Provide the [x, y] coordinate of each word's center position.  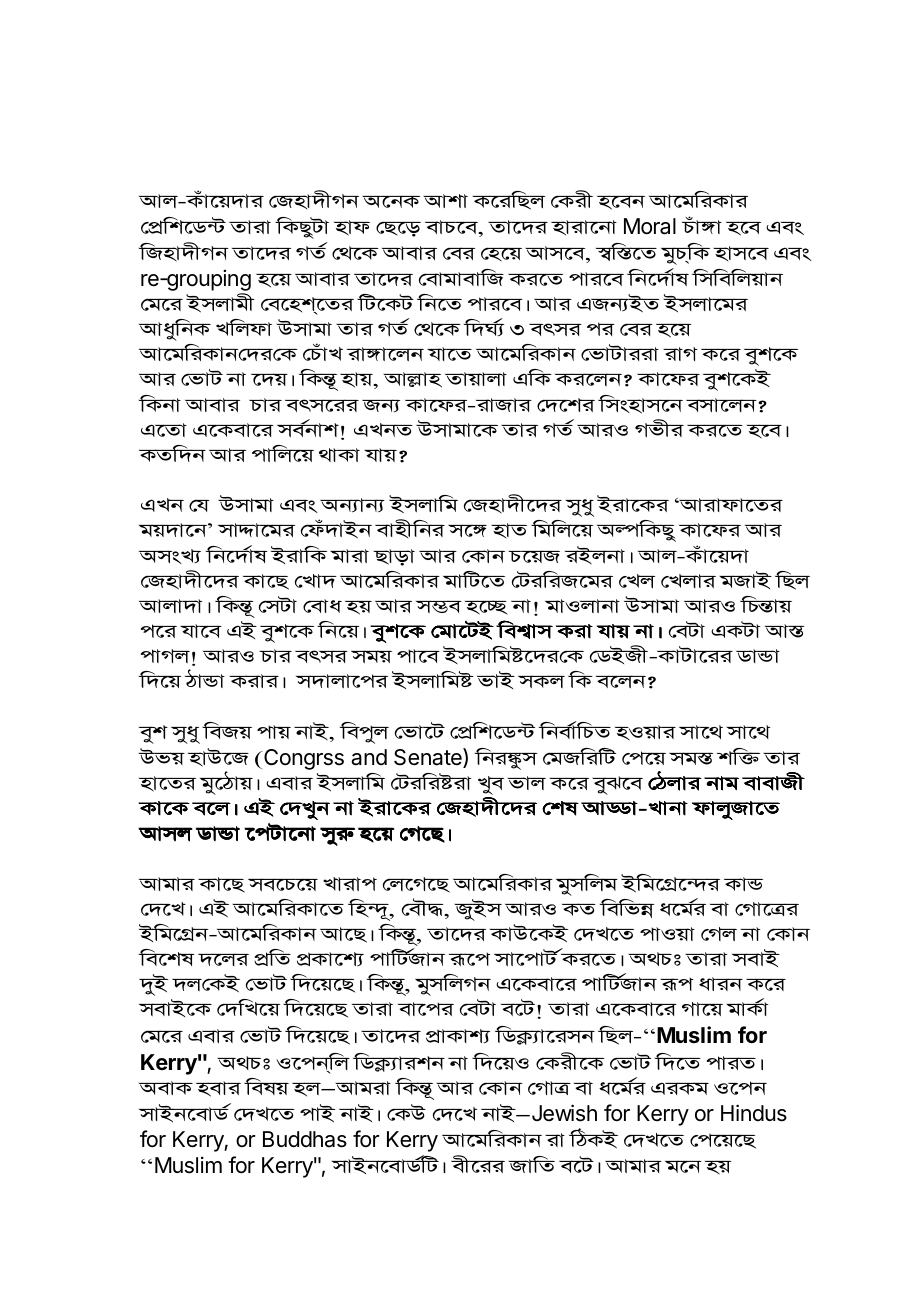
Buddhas [305, 1139]
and [369, 757]
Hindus [754, 1113]
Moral [650, 226]
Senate [429, 758]
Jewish [563, 1113]
